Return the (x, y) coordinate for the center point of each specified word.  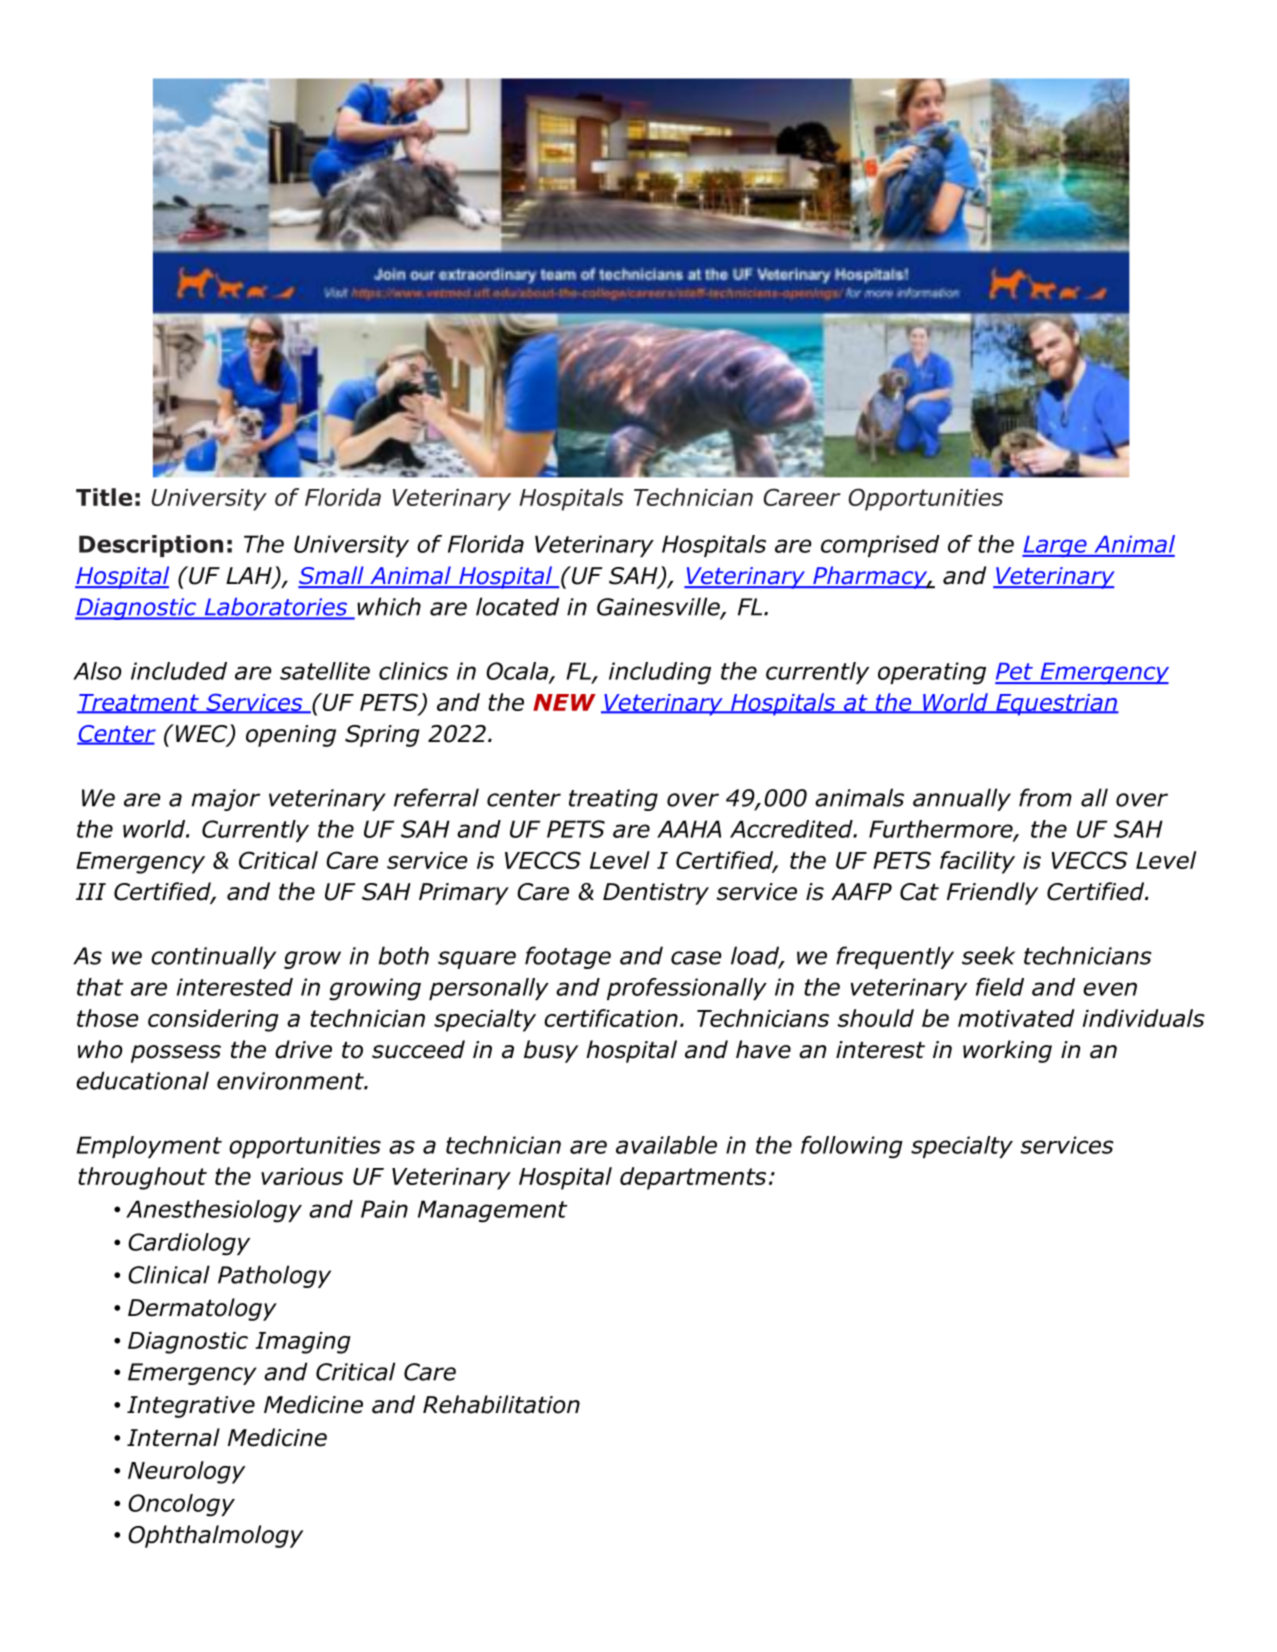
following (852, 1147)
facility (977, 862)
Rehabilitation (501, 1404)
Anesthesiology (214, 1211)
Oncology (181, 1505)
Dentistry (656, 894)
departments (693, 1178)
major (225, 800)
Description (151, 546)
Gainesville (659, 607)
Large (1055, 546)
